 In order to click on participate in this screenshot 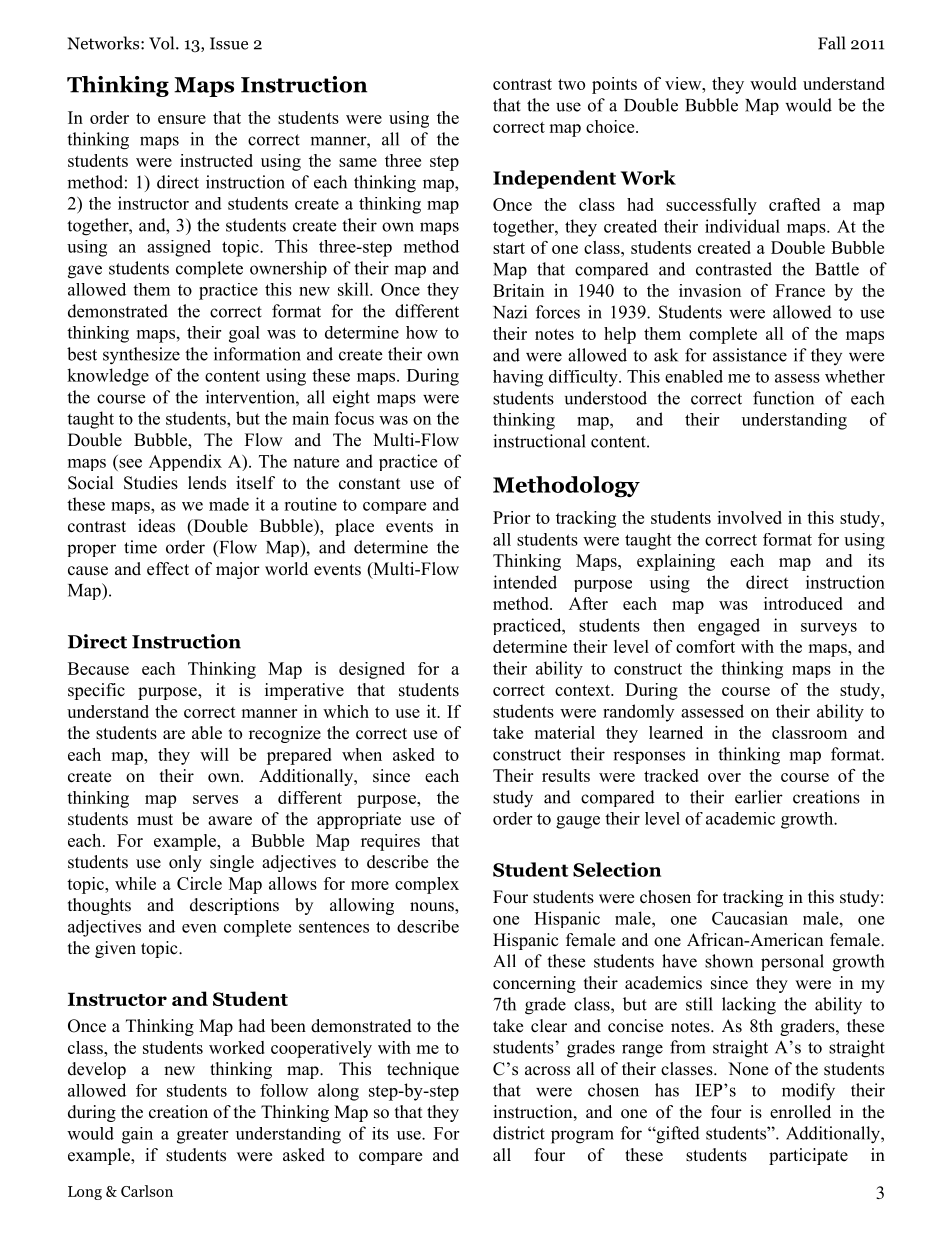, I will do `click(808, 1156)`.
